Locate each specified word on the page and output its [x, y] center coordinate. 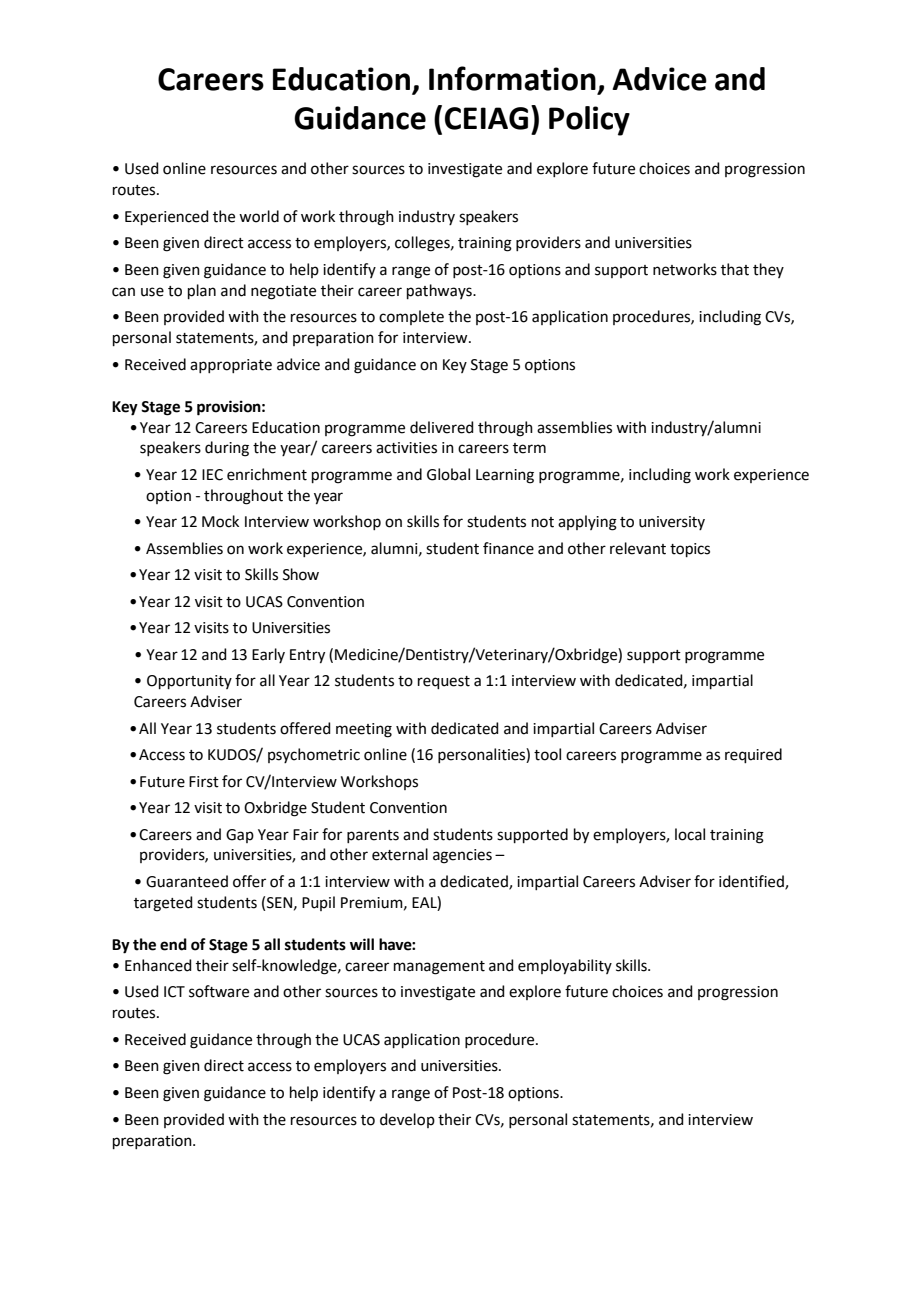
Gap [240, 836]
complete [411, 317]
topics [690, 550]
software [219, 991]
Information [512, 78]
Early [268, 655]
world [259, 216]
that [735, 269]
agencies [462, 856]
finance [508, 548]
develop [407, 1120]
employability [565, 967]
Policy [589, 121]
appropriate [231, 366]
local [690, 834]
